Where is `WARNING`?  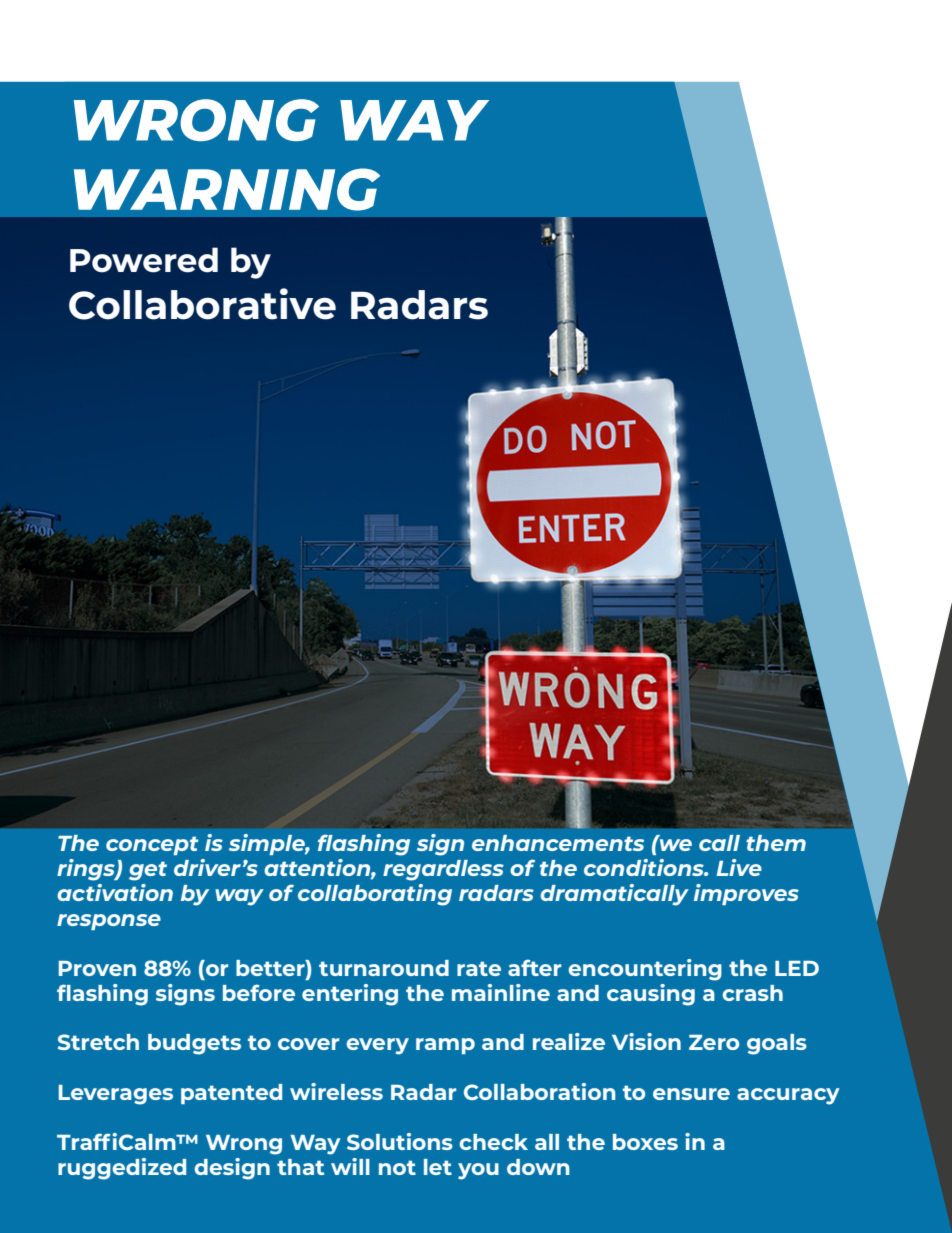 WARNING is located at coordinates (227, 189).
